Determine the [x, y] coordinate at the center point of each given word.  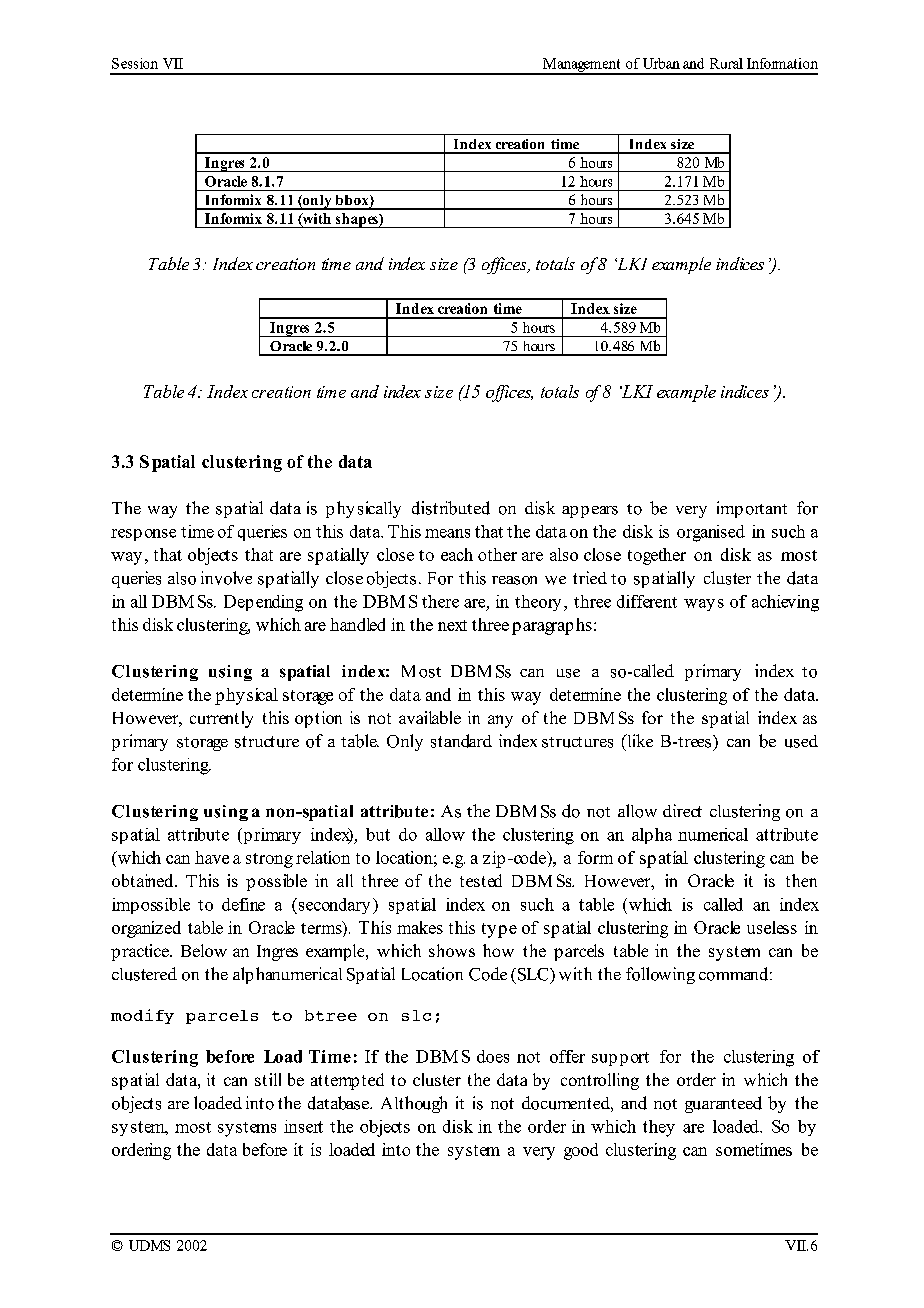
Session [135, 63]
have [212, 857]
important [752, 509]
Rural [726, 63]
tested [481, 880]
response [143, 535]
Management [582, 66]
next [452, 625]
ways [704, 605]
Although [414, 1104]
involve [226, 578]
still [268, 1079]
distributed [451, 508]
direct [682, 810]
